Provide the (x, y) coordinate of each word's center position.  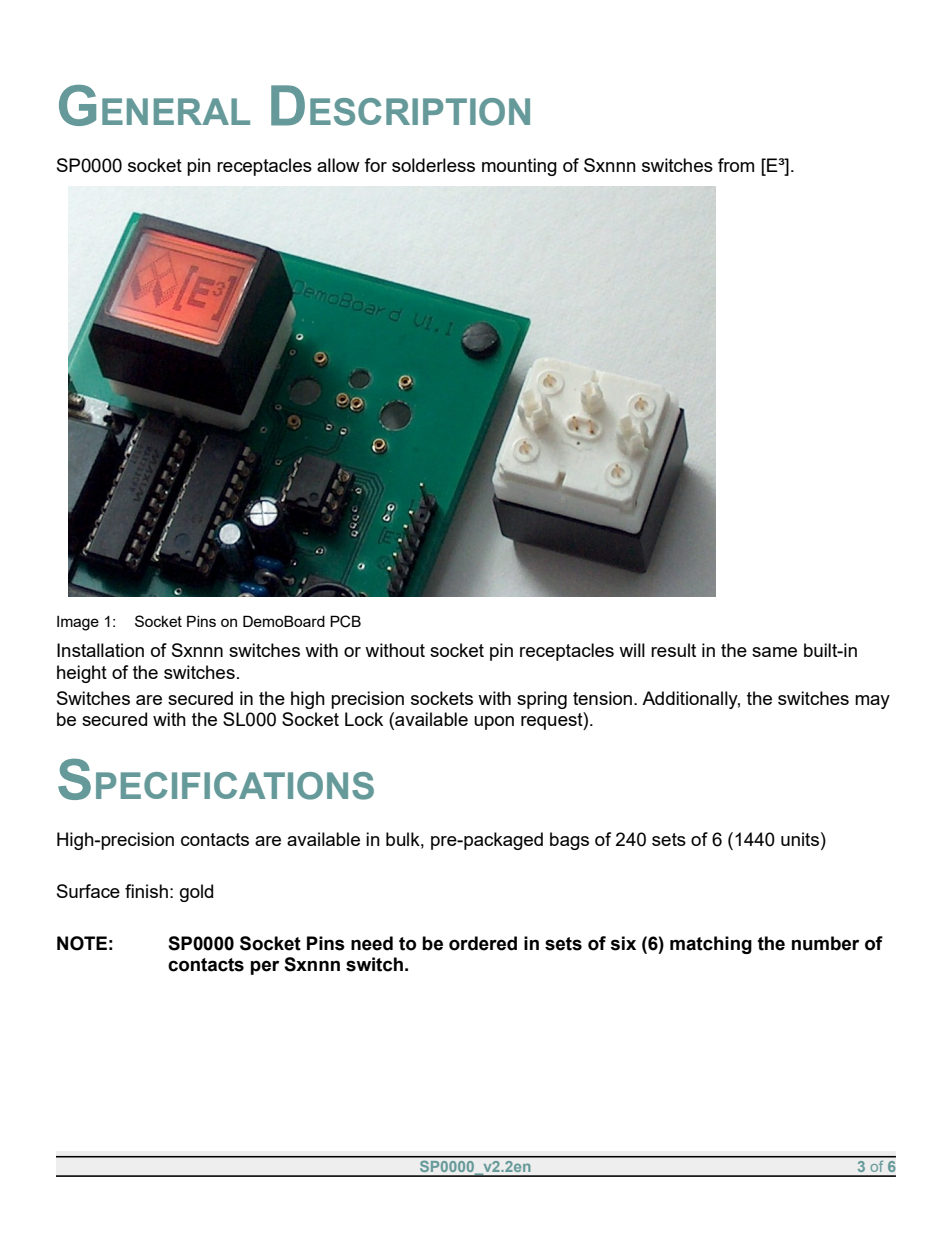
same (774, 652)
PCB (345, 621)
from (736, 165)
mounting (519, 167)
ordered (483, 943)
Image (78, 623)
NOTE (82, 943)
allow (338, 165)
